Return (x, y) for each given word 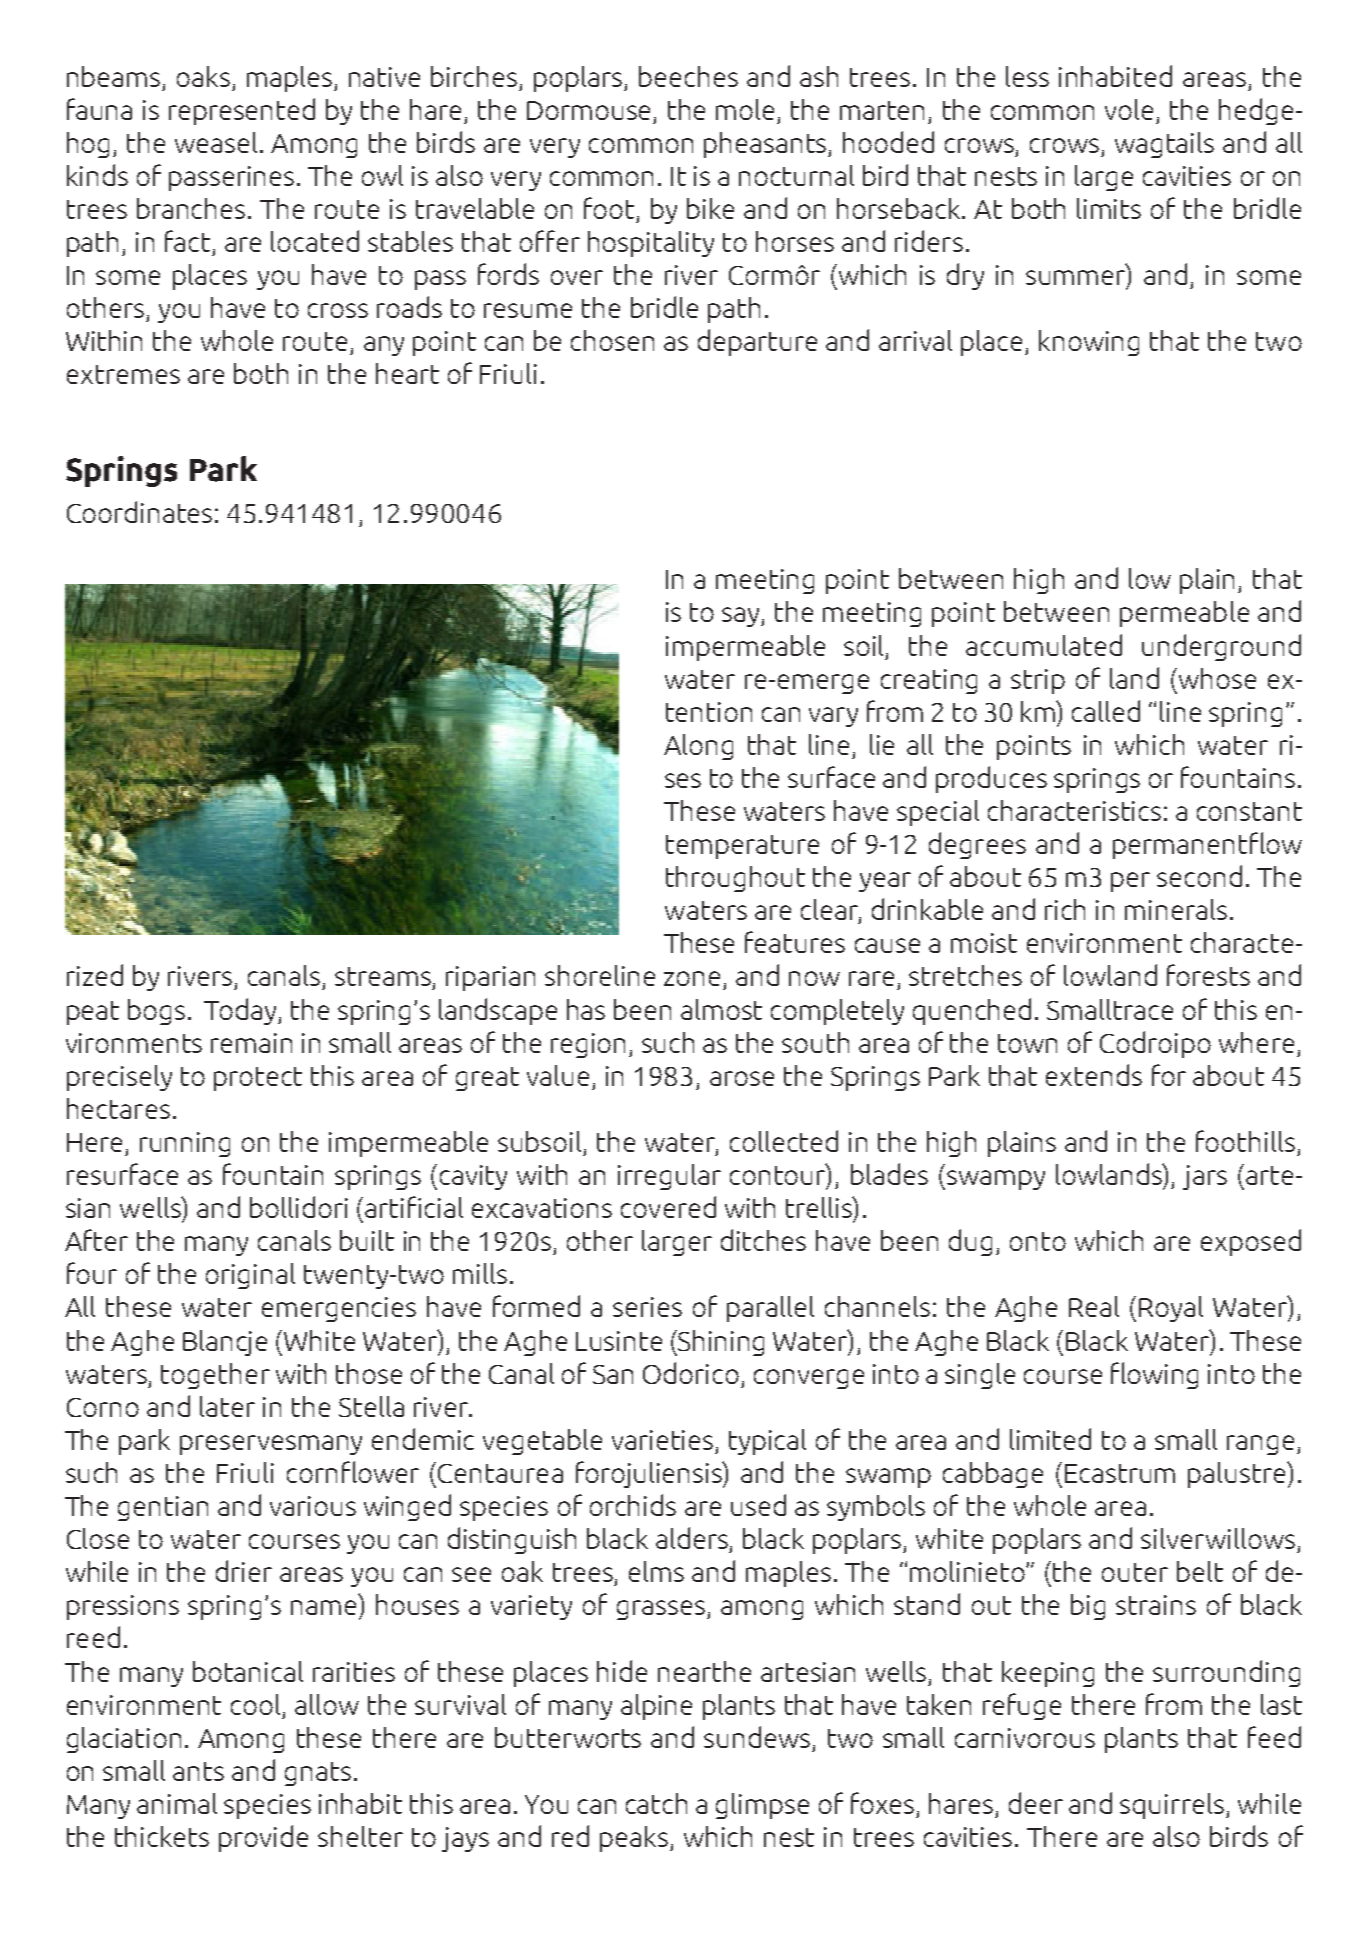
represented (242, 111)
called (1106, 711)
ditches (763, 1240)
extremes (123, 374)
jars (1205, 1177)
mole (745, 109)
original (250, 1276)
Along (698, 747)
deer (1036, 1803)
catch (656, 1803)
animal (177, 1803)
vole (1129, 109)
